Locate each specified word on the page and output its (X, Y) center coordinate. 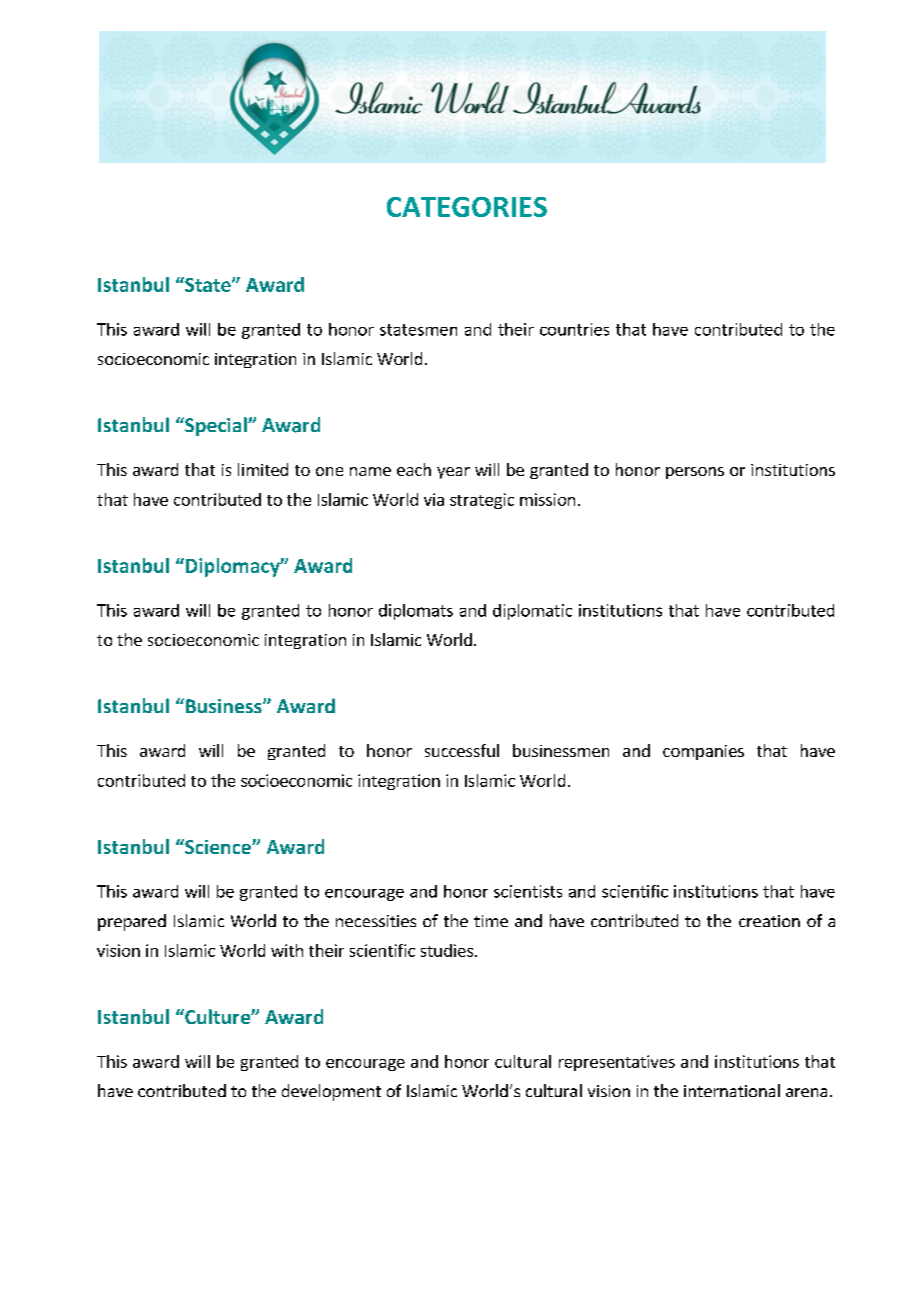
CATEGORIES (467, 207)
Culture (217, 1016)
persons (695, 473)
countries (574, 329)
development (331, 1092)
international (732, 1090)
